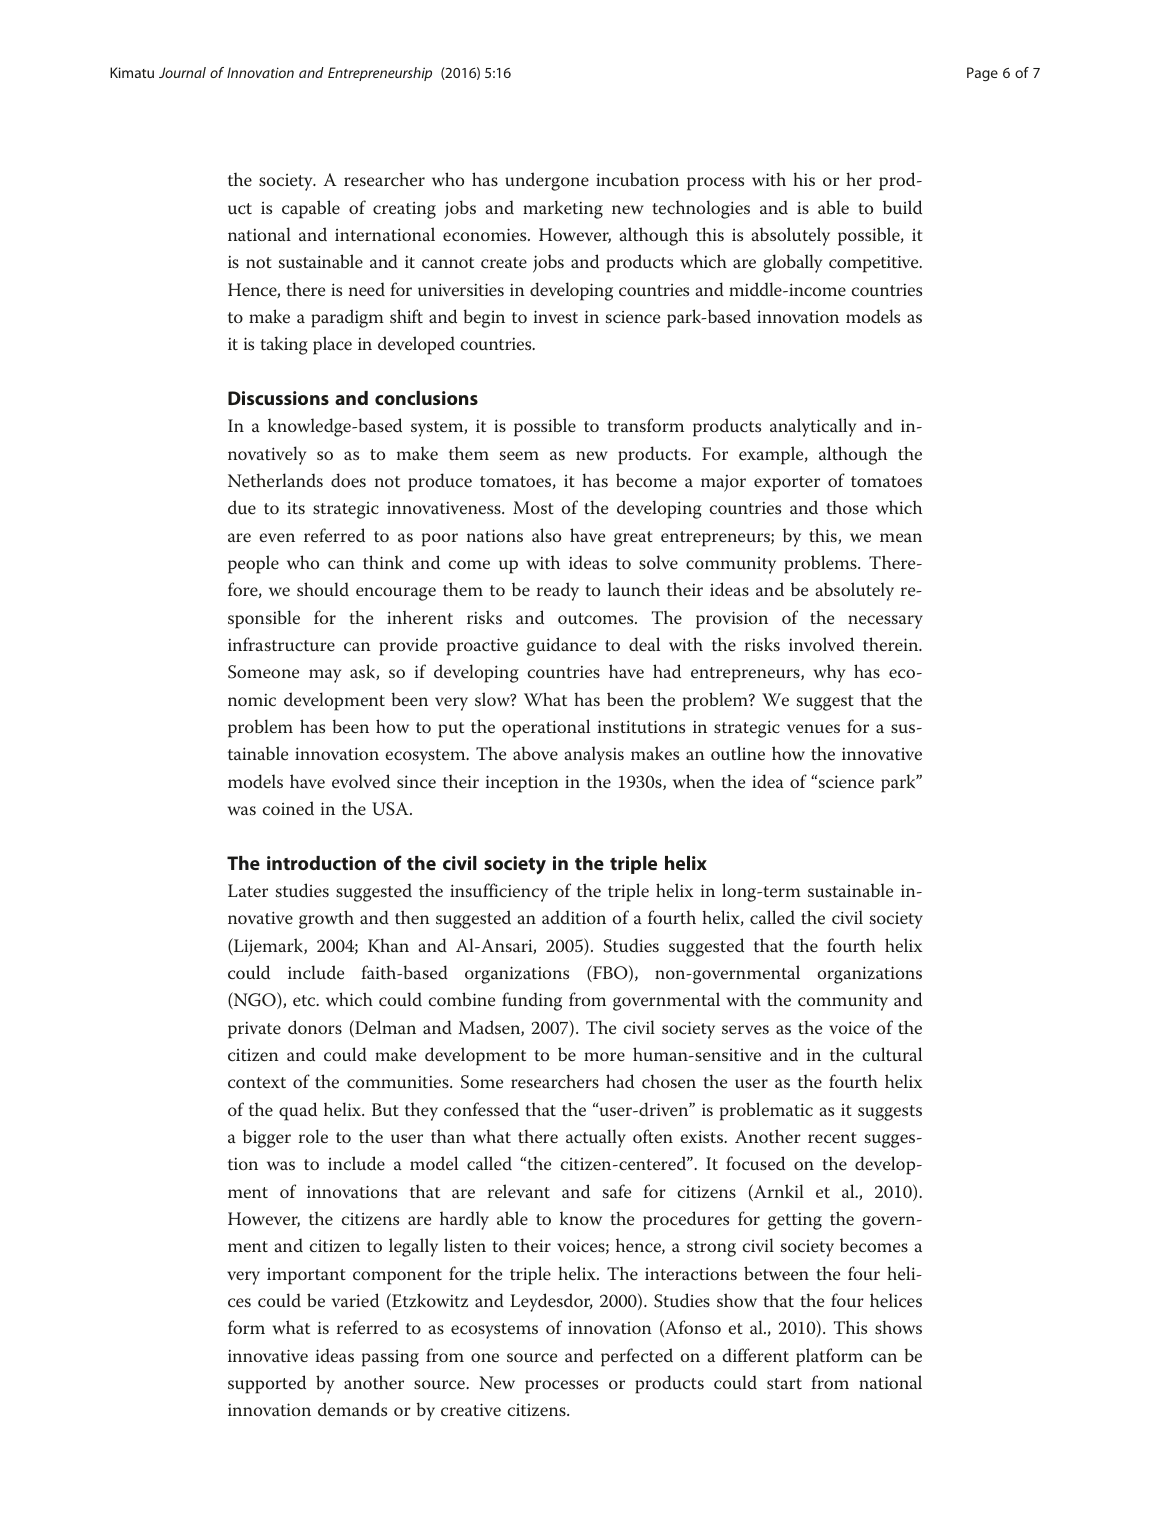  Describe the element at coordinates (784, 1383) in the document. I see `start` at that location.
